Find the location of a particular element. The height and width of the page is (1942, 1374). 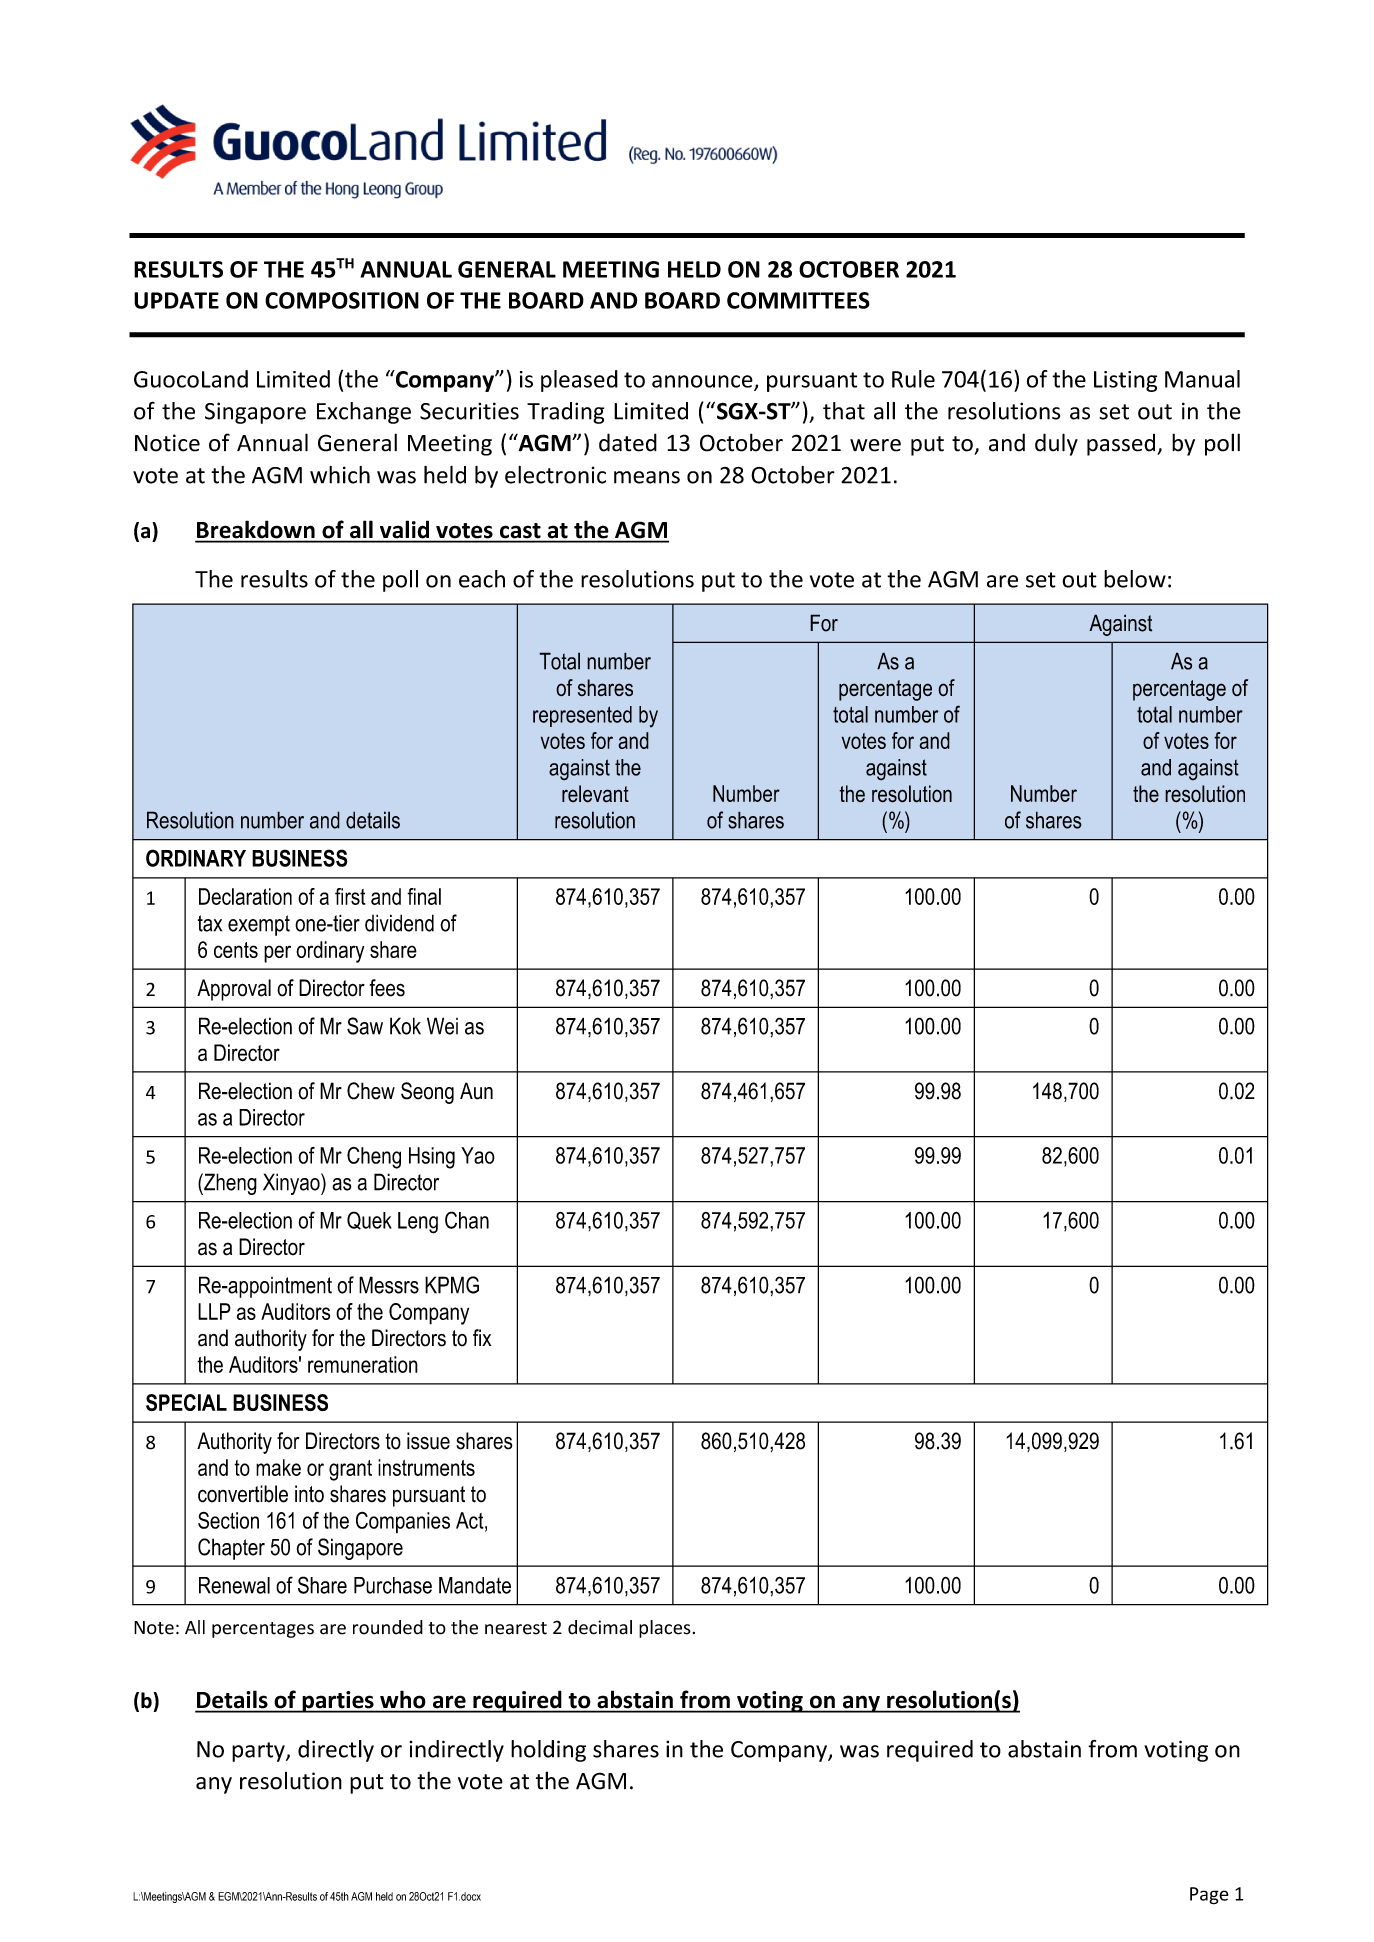

places is located at coordinates (665, 1629).
